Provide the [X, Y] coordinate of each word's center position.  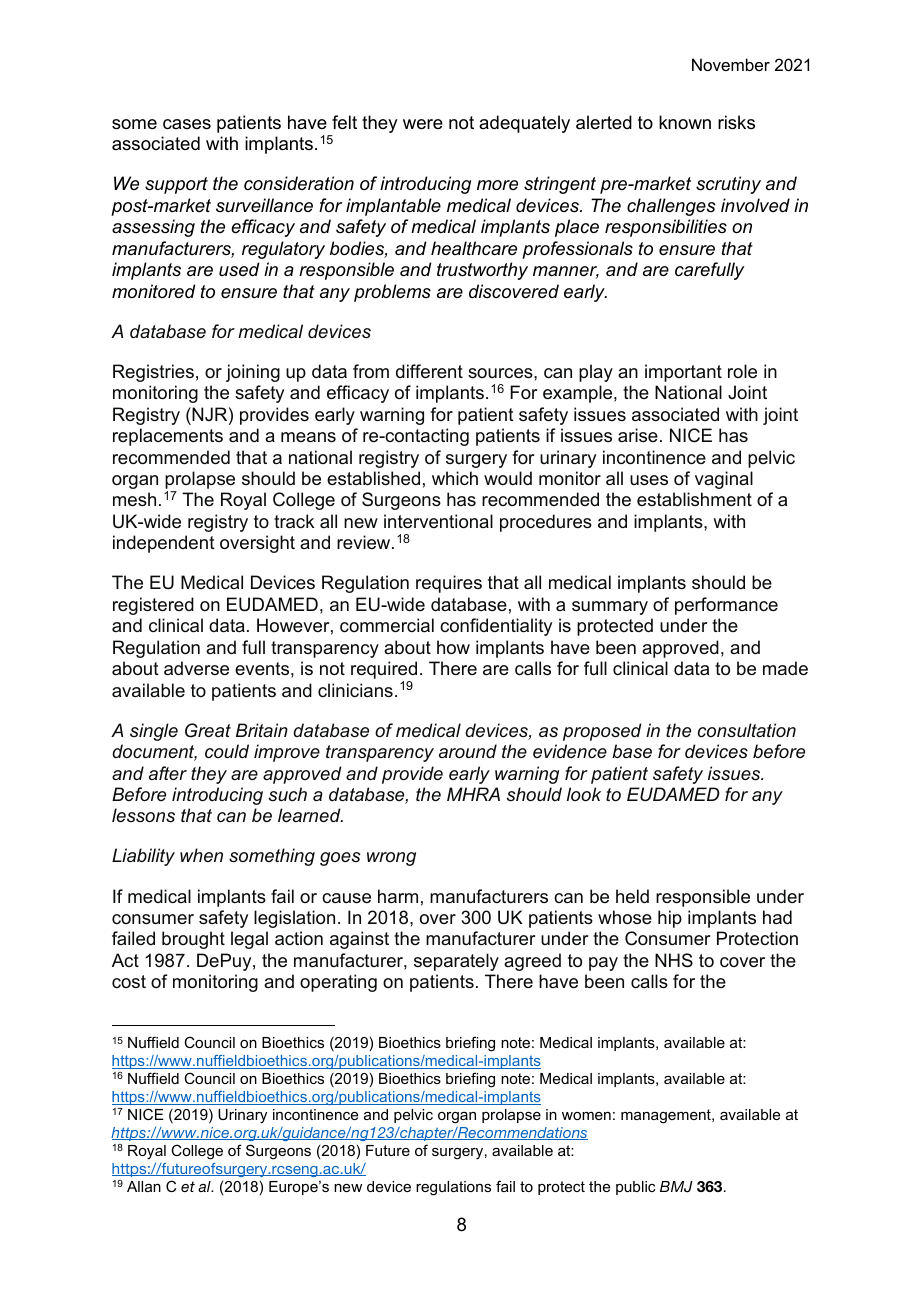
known [685, 122]
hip [670, 919]
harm [398, 896]
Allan [144, 1186]
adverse [196, 668]
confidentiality [496, 627]
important [683, 373]
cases [187, 124]
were [423, 124]
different [429, 371]
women [586, 1116]
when [201, 855]
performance [726, 606]
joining [253, 373]
